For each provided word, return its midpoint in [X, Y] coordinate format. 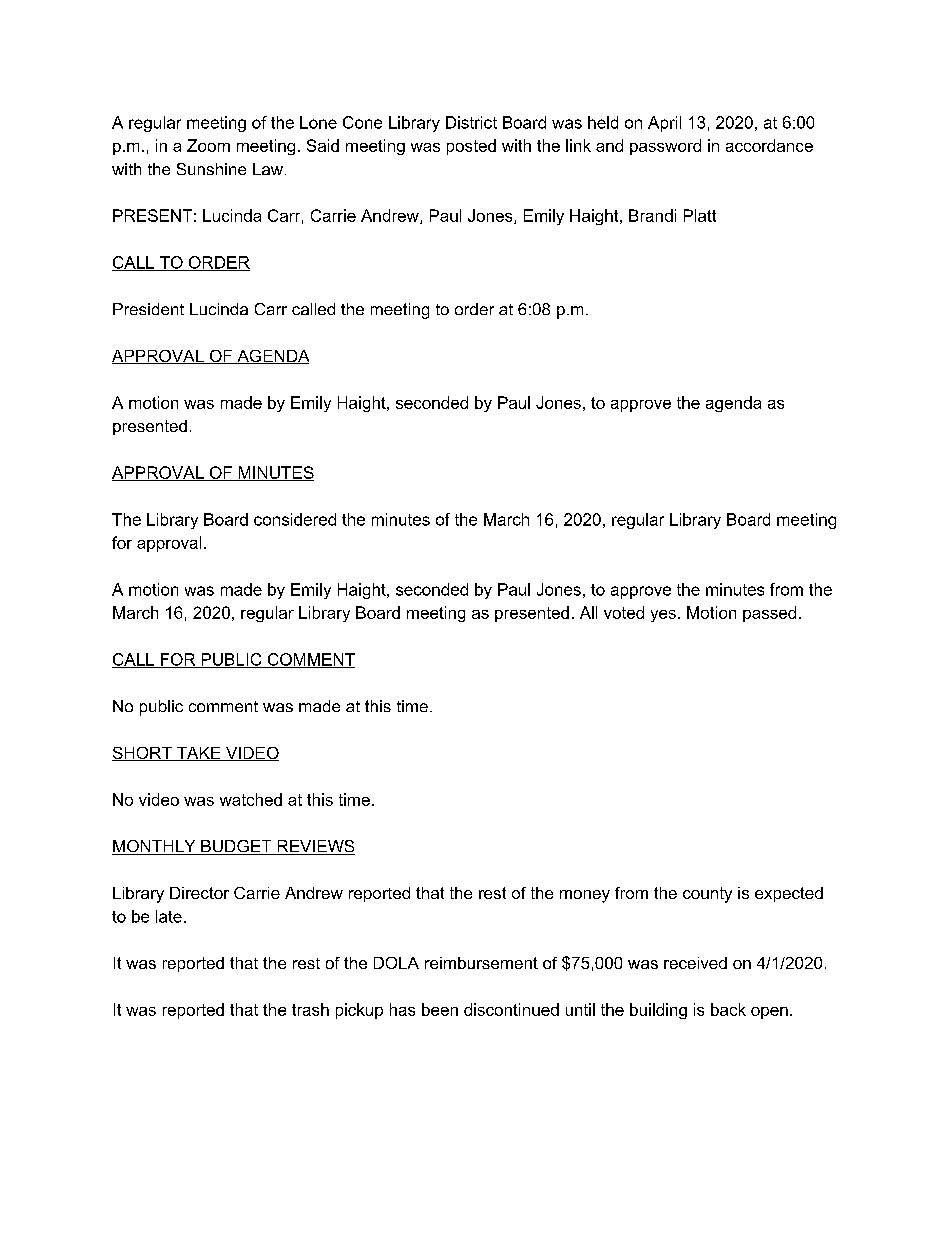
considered [295, 519]
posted [471, 147]
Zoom [208, 145]
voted [624, 612]
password [665, 147]
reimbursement [481, 963]
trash [310, 1009]
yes [663, 616]
